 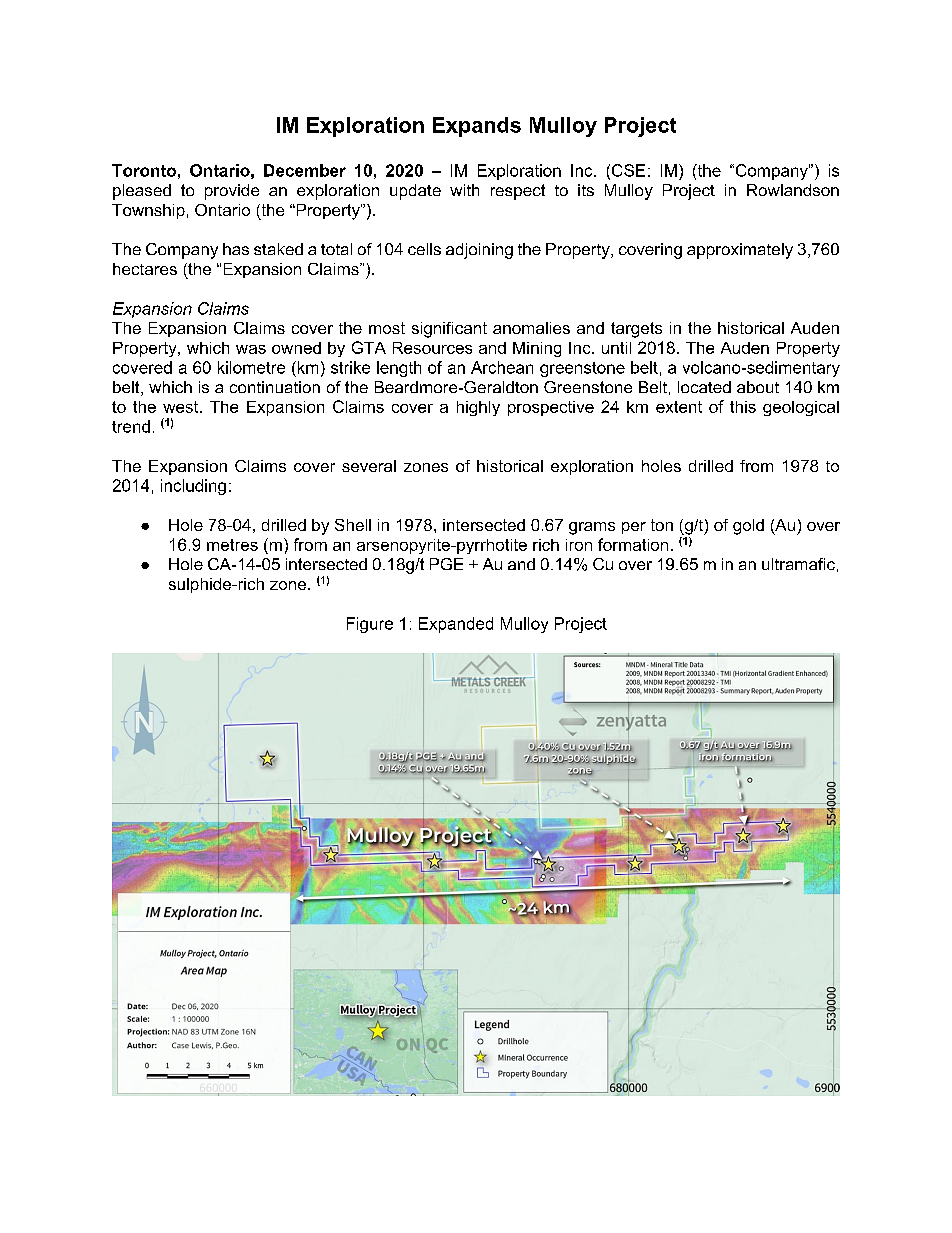 I want to click on including, so click(x=193, y=487).
